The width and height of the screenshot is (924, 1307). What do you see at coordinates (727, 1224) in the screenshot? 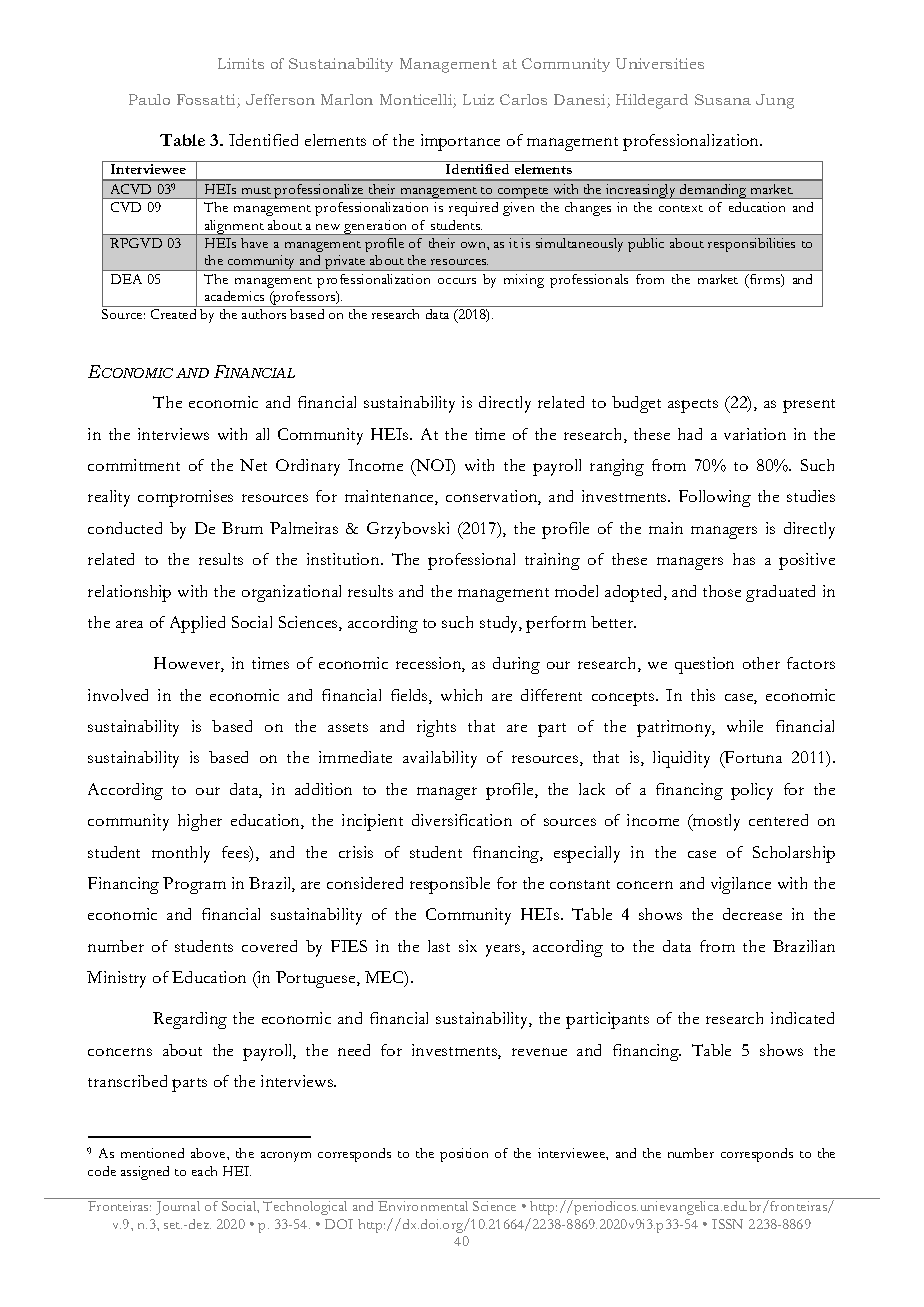
I see `ISSN` at bounding box center [727, 1224].
